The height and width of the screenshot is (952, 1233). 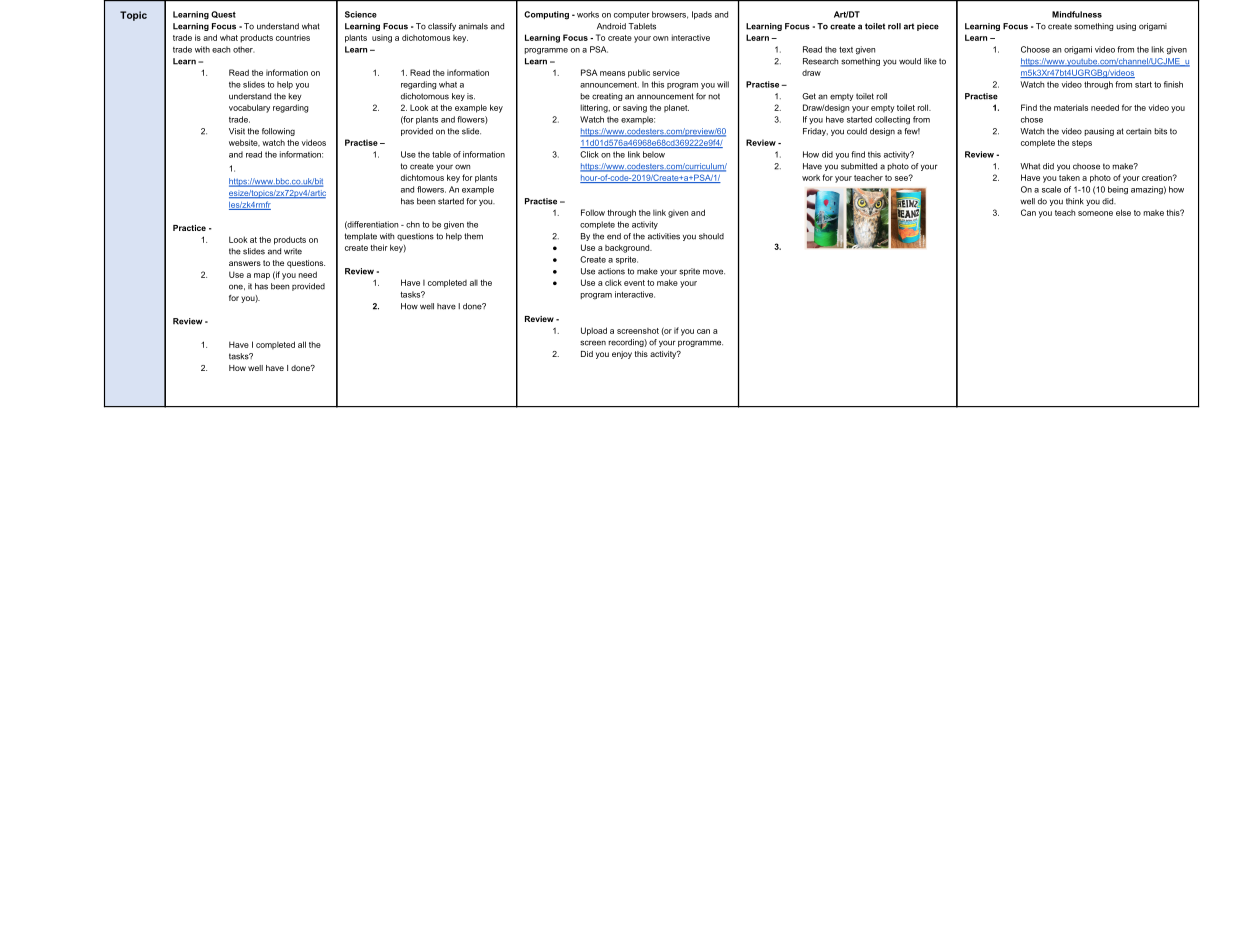 I want to click on scale, so click(x=1051, y=189).
